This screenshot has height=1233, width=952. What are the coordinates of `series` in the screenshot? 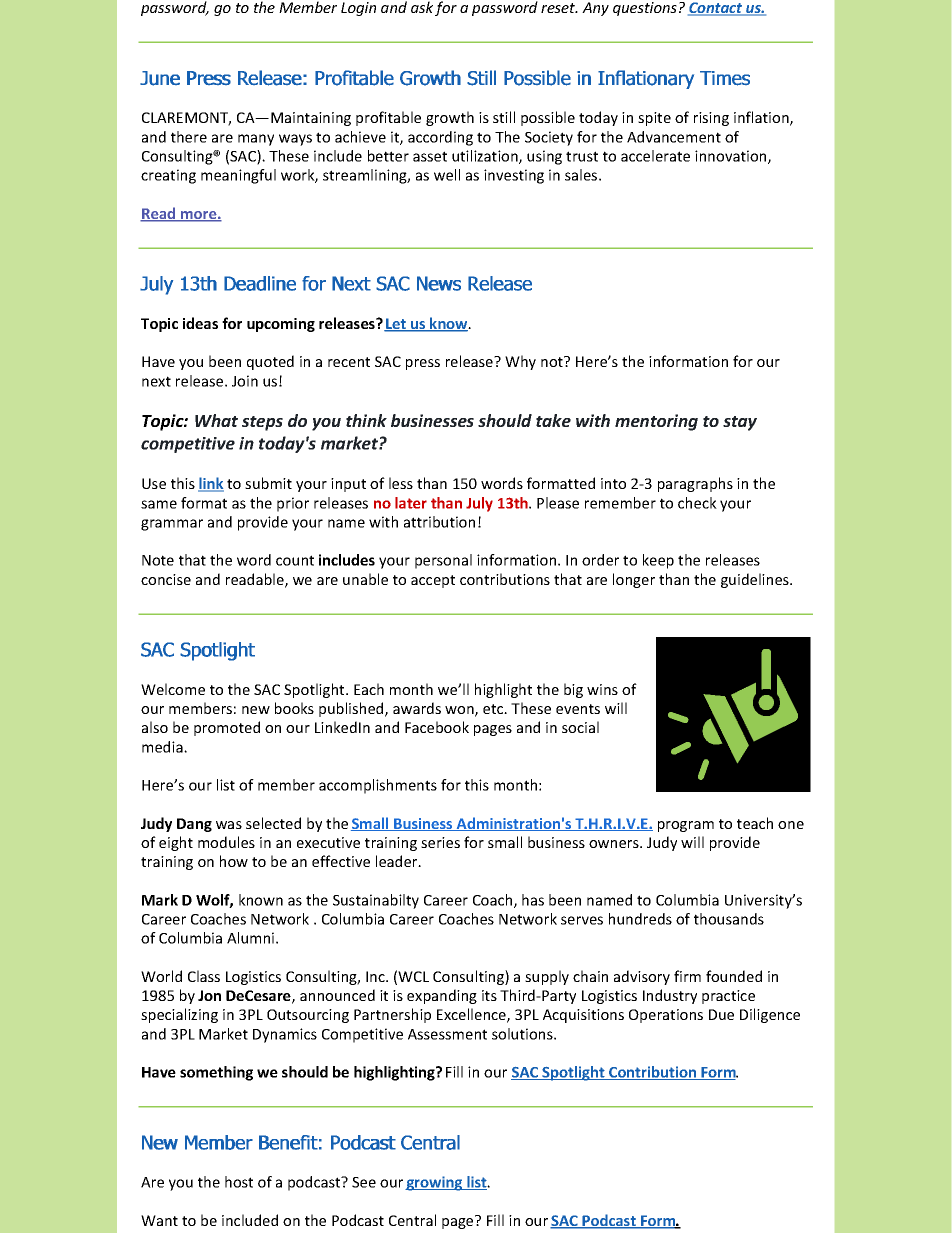 It's located at (440, 842).
